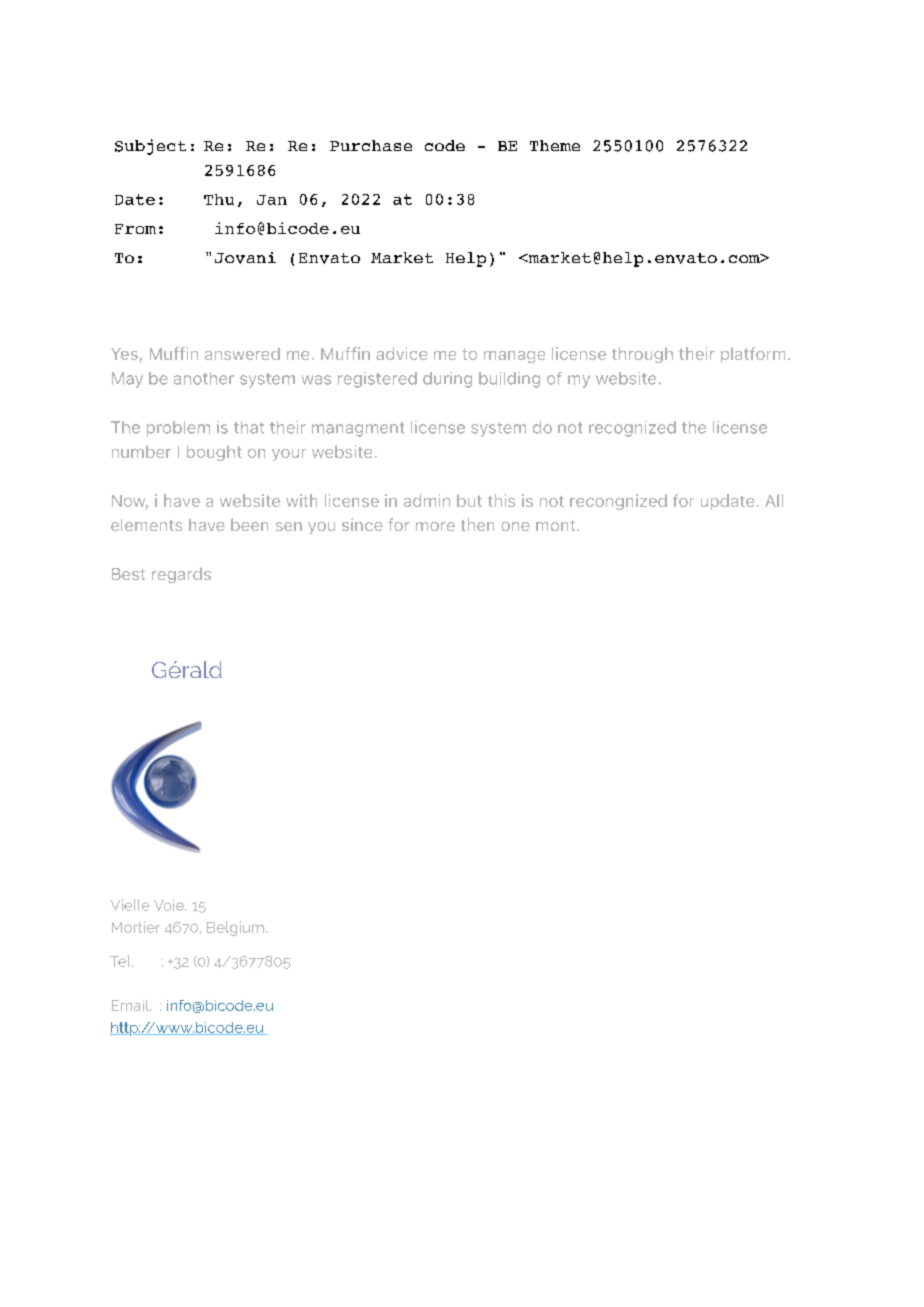 This document has width=924, height=1307. What do you see at coordinates (515, 526) in the document?
I see `one` at bounding box center [515, 526].
